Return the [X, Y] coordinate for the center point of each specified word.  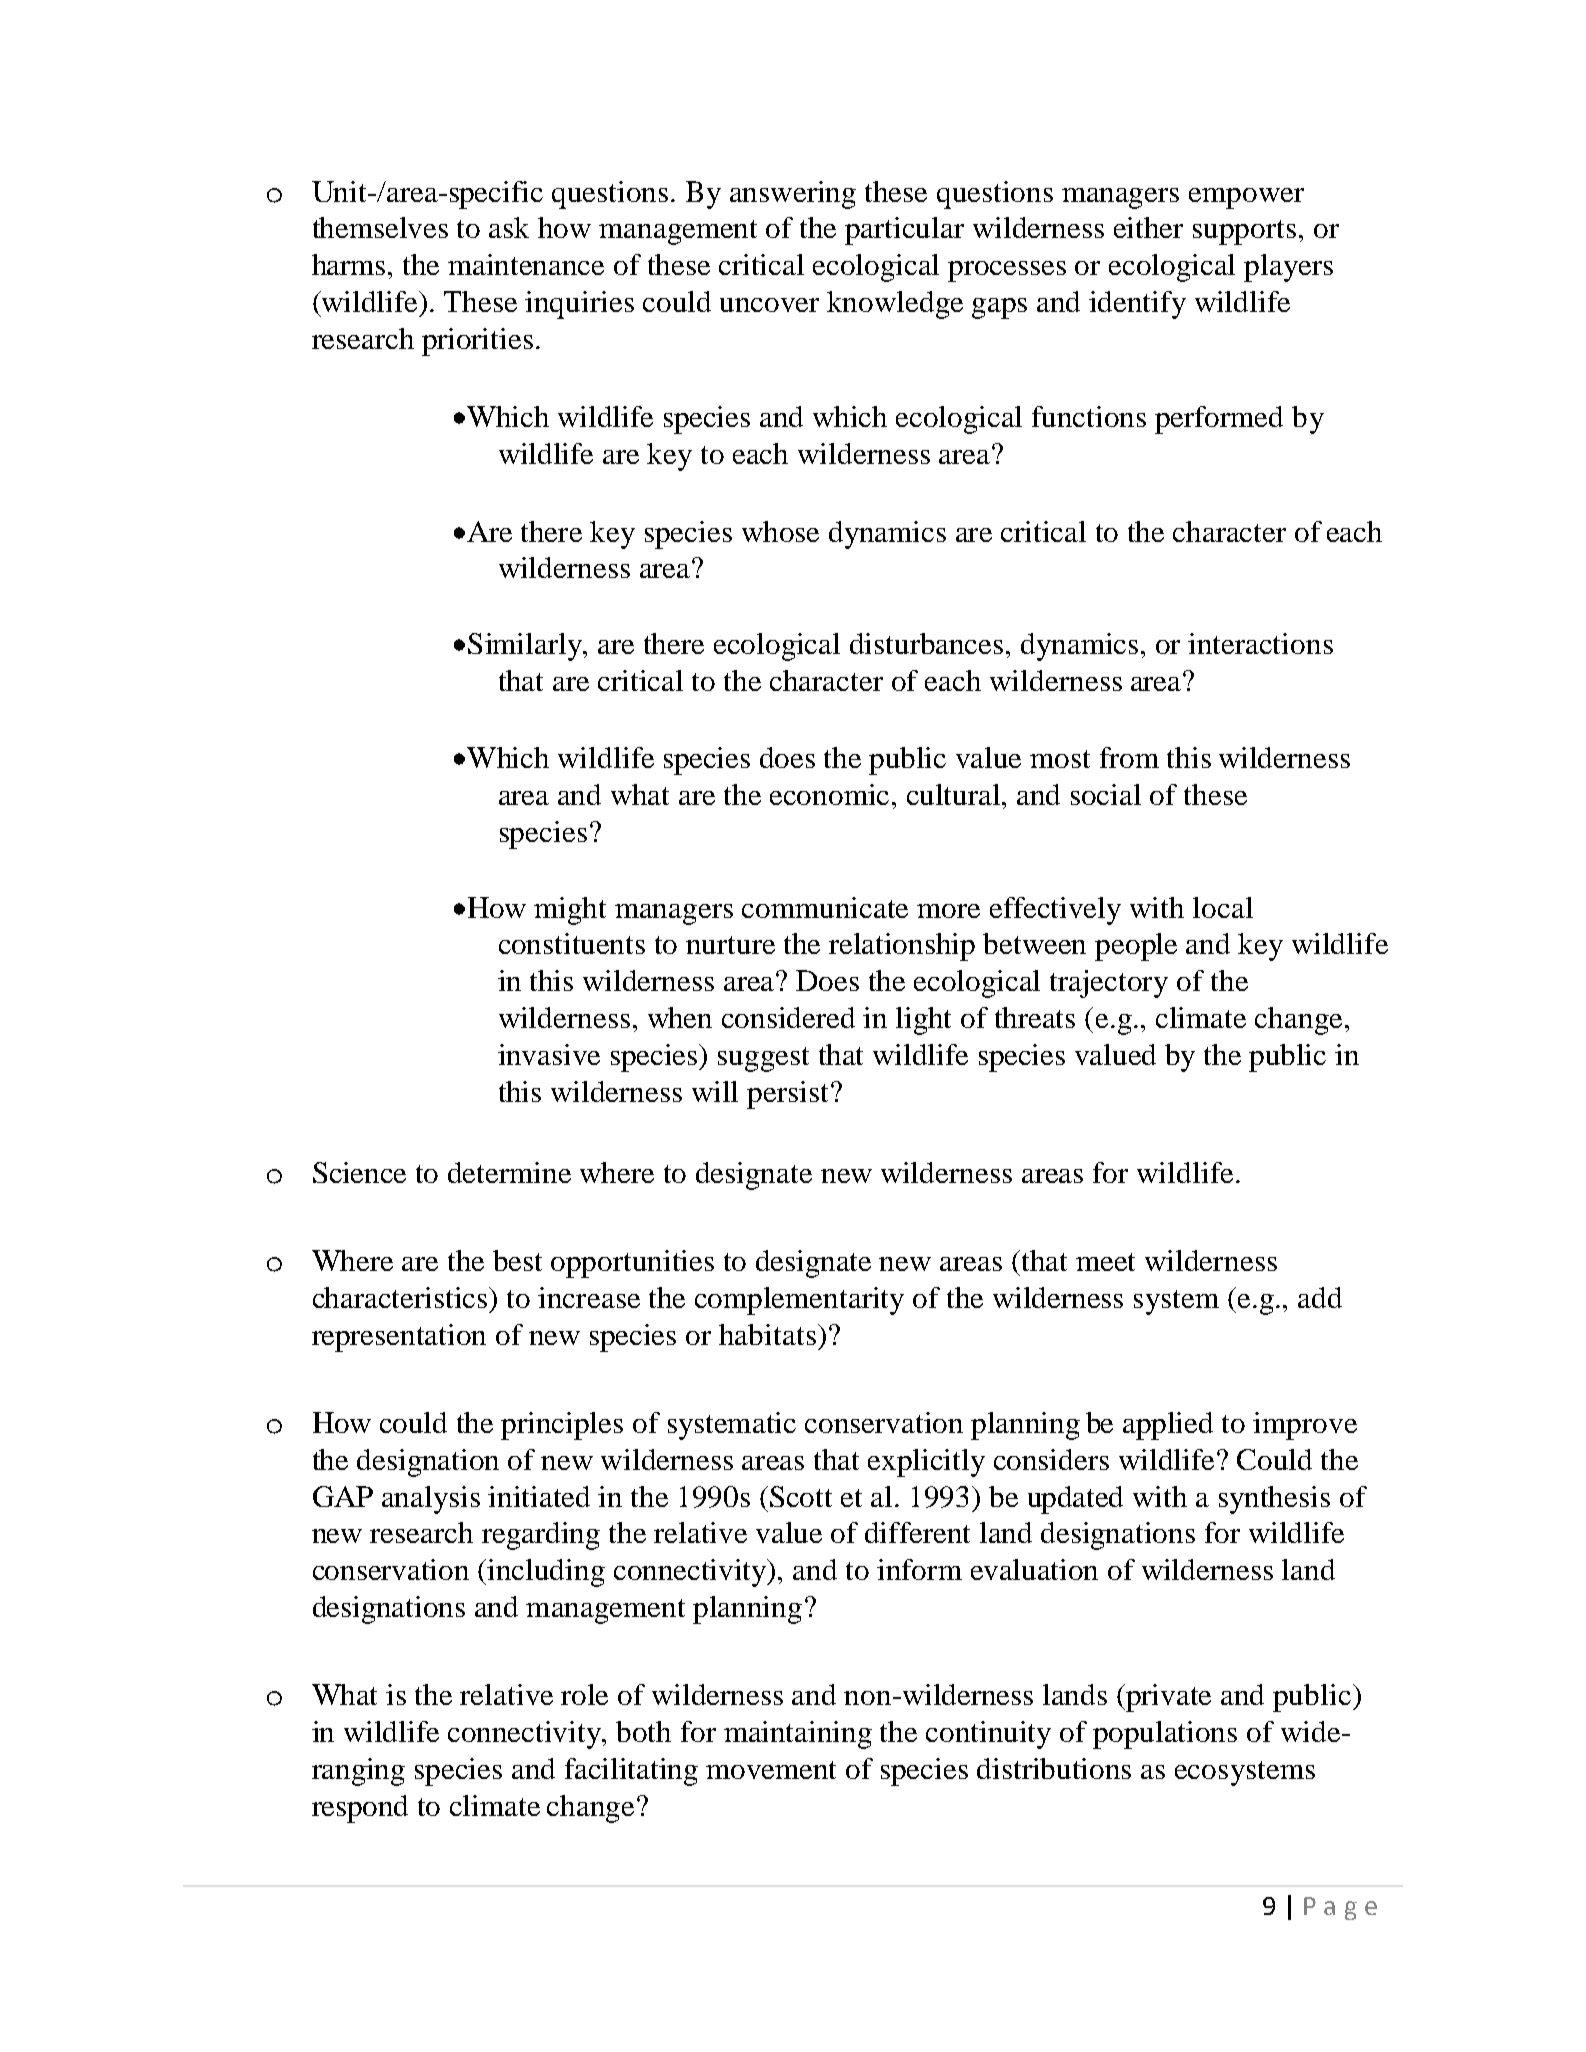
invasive [549, 1054]
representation [399, 1338]
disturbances [926, 643]
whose [780, 531]
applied [1168, 1426]
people [1136, 947]
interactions [1260, 643]
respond [360, 1809]
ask [509, 227]
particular [904, 231]
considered [788, 1017]
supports [1244, 232]
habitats [767, 1334]
